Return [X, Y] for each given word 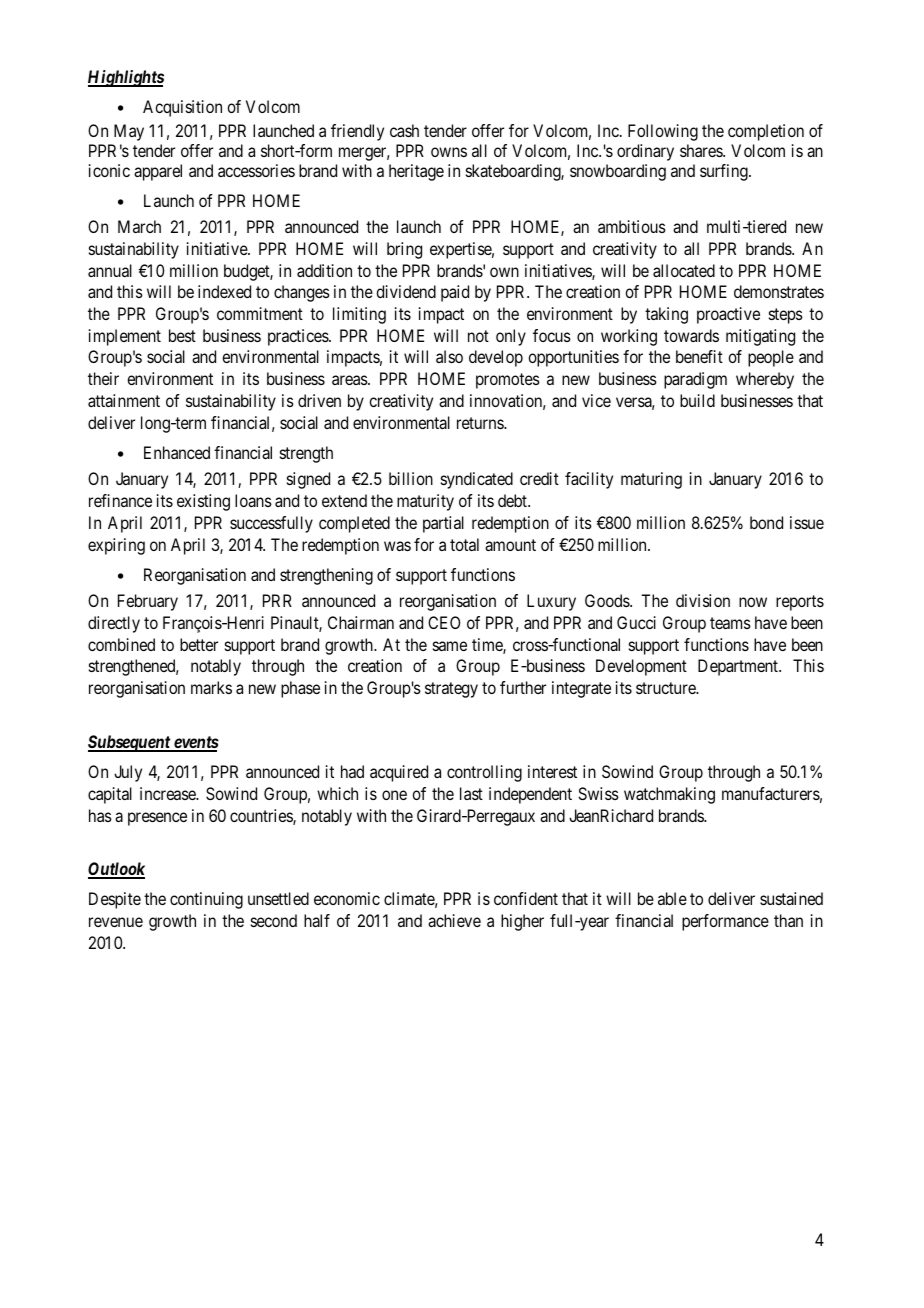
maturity [425, 502]
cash [404, 130]
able [672, 898]
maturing [651, 480]
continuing [206, 900]
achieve [454, 920]
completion [766, 132]
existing [203, 502]
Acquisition [182, 108]
